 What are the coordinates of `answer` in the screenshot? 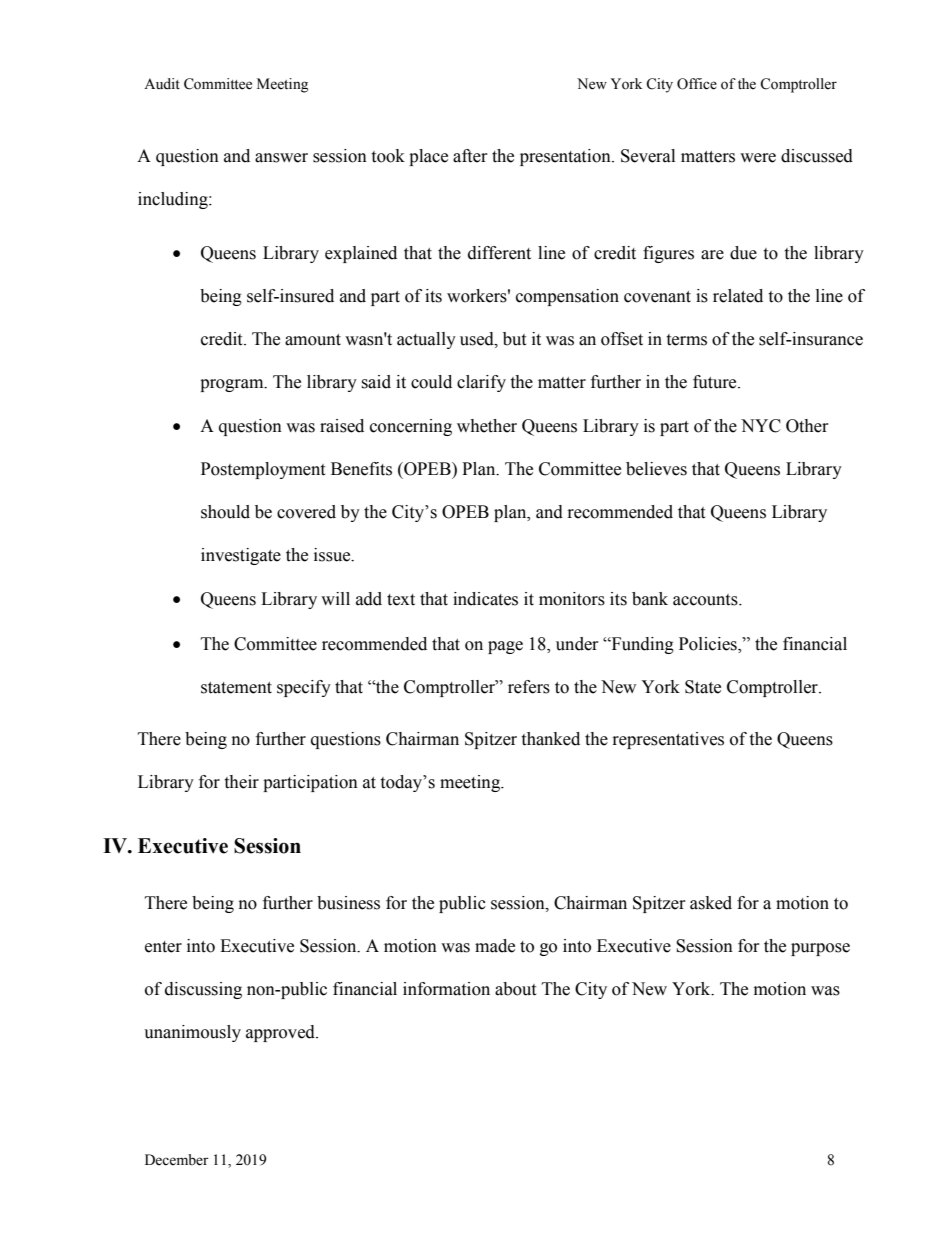 It's located at (281, 158).
